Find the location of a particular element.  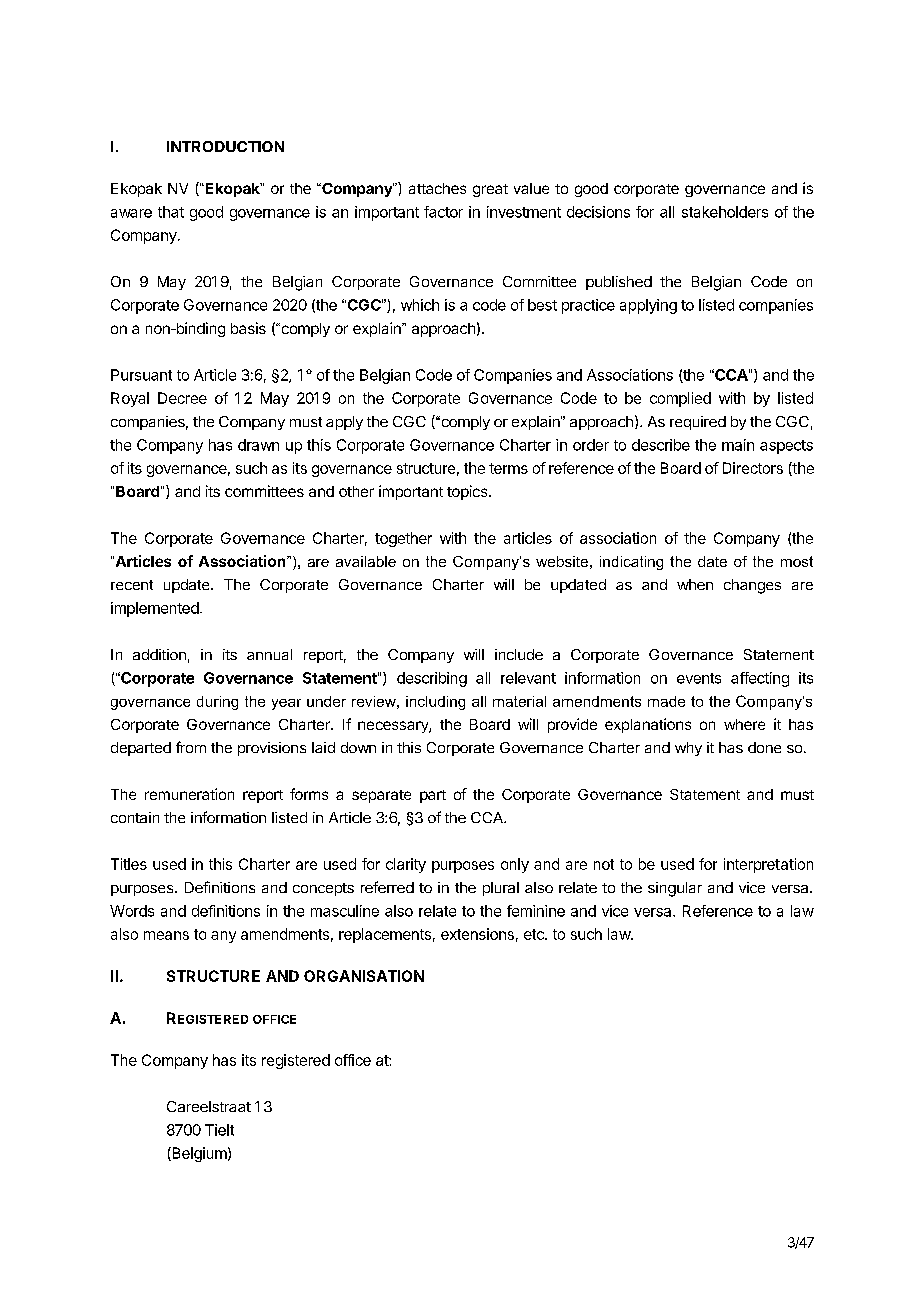

drawn is located at coordinates (258, 445).
